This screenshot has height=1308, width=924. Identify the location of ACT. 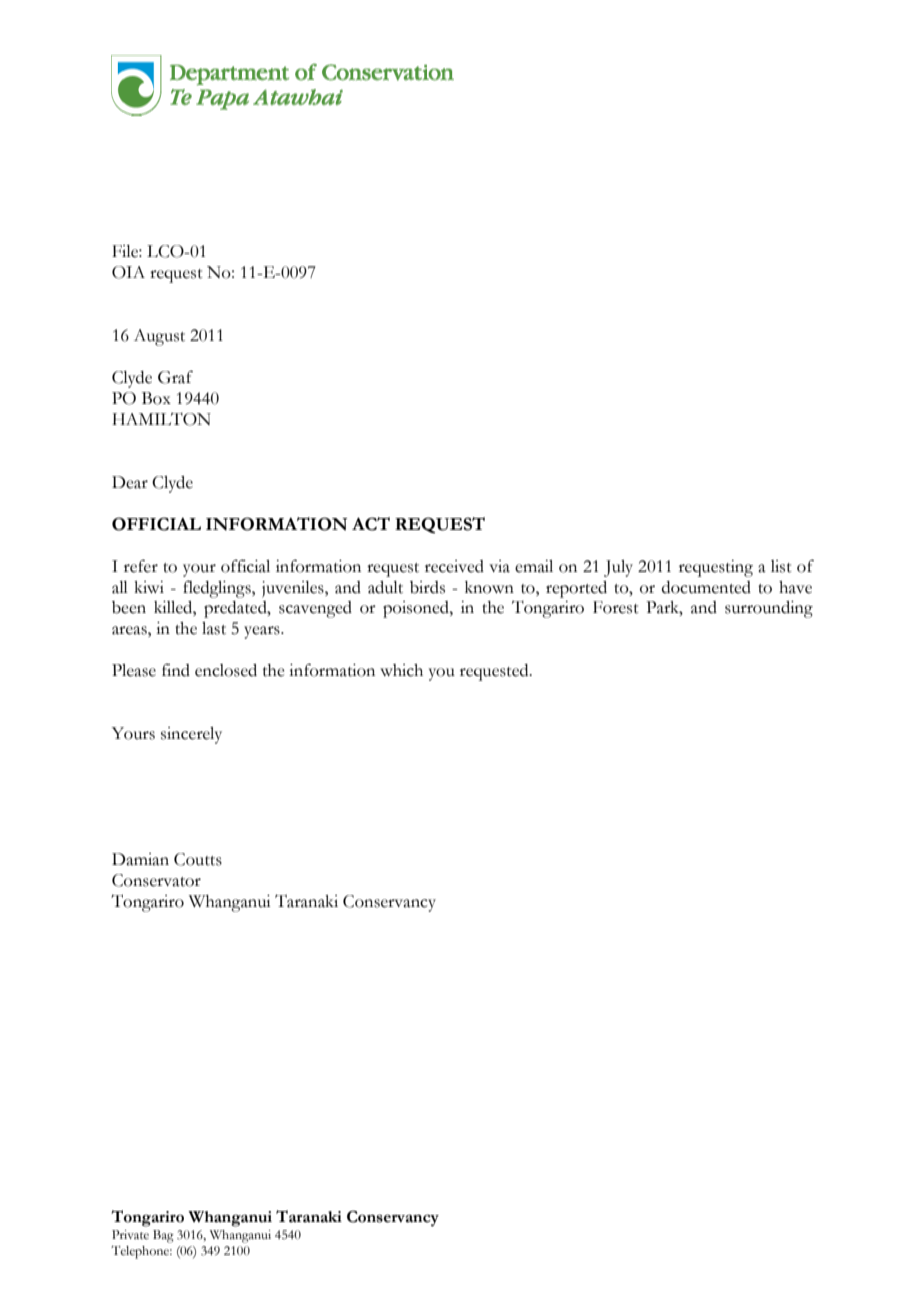
(371, 524).
